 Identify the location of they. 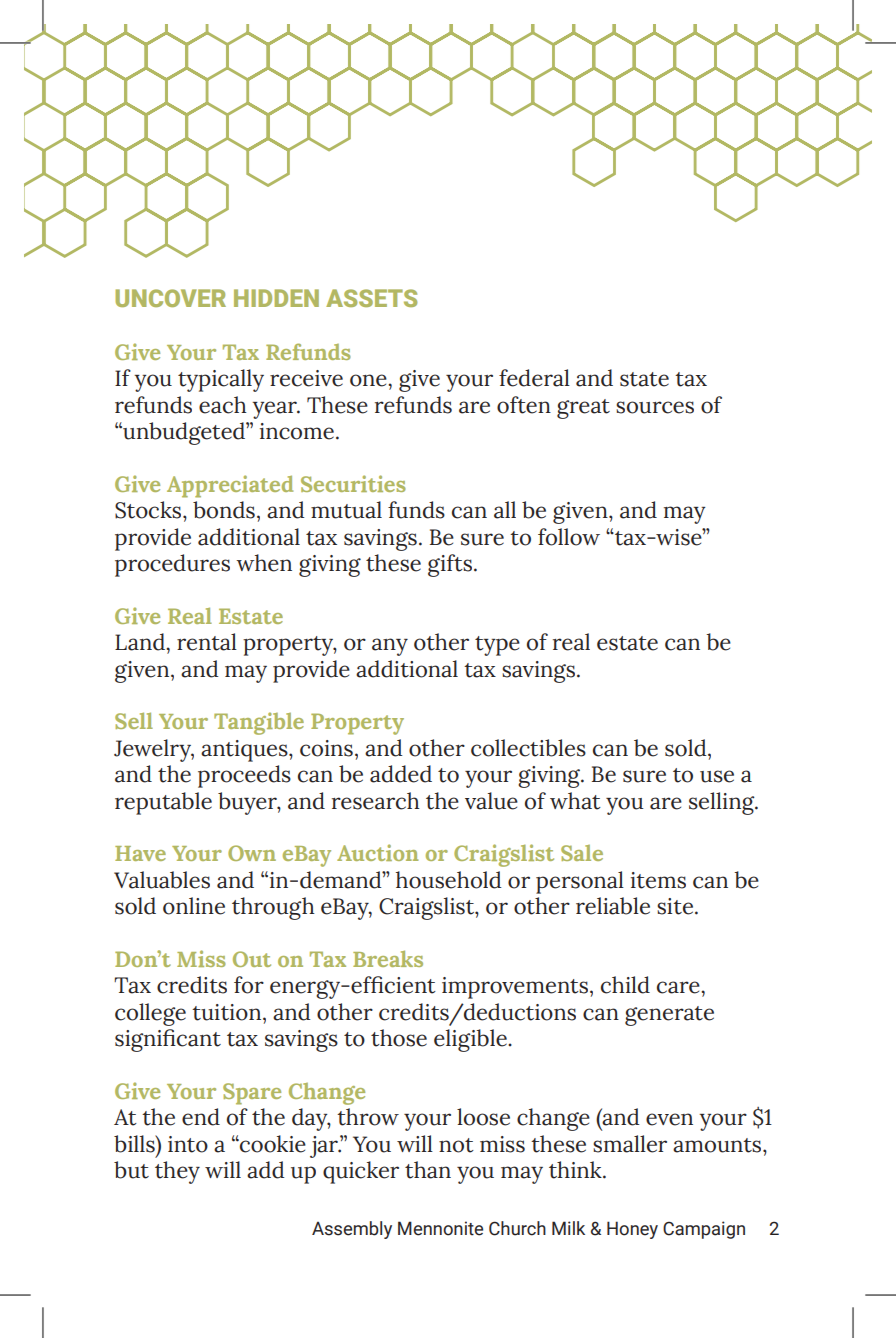
(177, 1172).
